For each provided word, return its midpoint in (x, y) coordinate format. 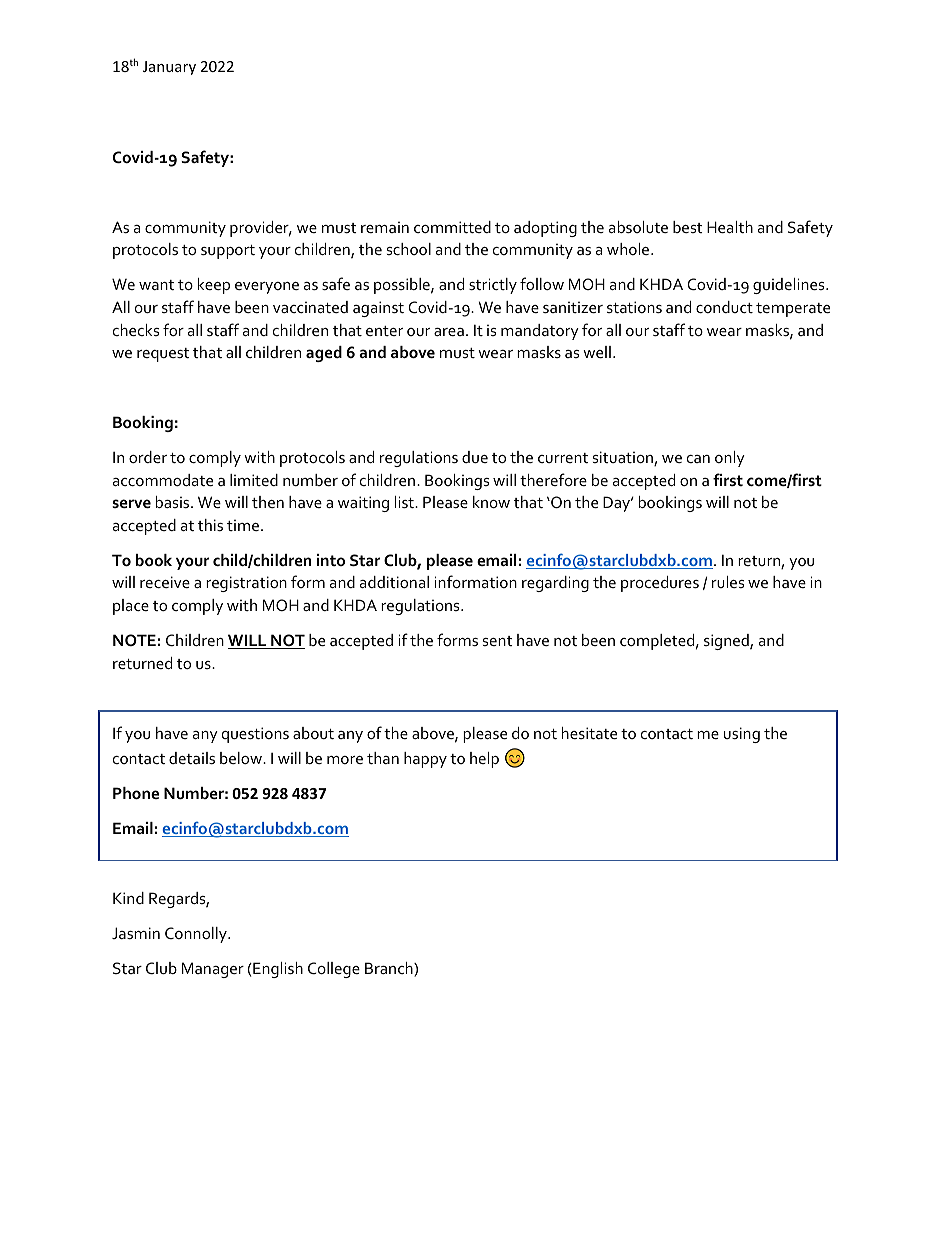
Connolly (197, 935)
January (169, 68)
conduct (724, 307)
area (449, 332)
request (163, 355)
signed (727, 642)
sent (498, 641)
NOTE (134, 640)
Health (730, 227)
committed (452, 227)
